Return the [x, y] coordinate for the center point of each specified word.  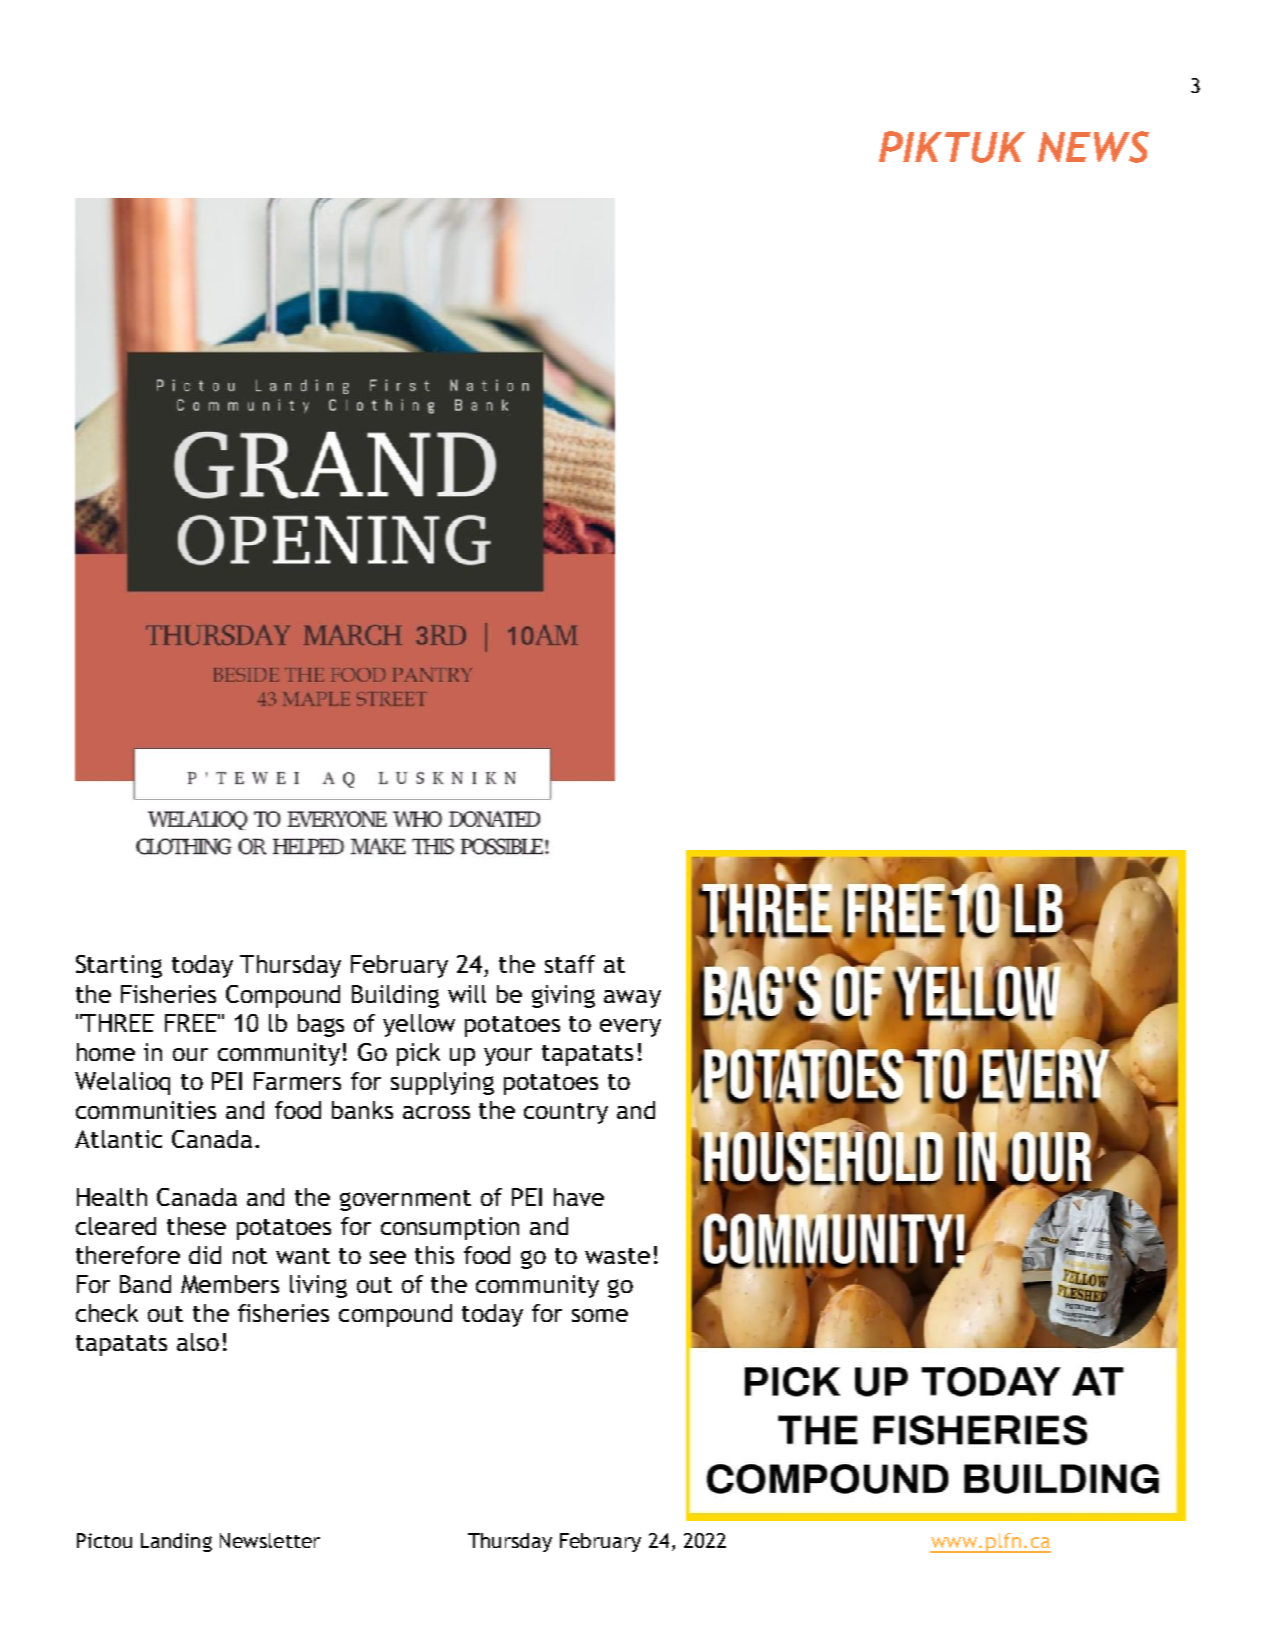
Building [395, 996]
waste [617, 1256]
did [205, 1255]
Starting [119, 966]
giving [563, 996]
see [388, 1257]
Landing [176, 1542]
